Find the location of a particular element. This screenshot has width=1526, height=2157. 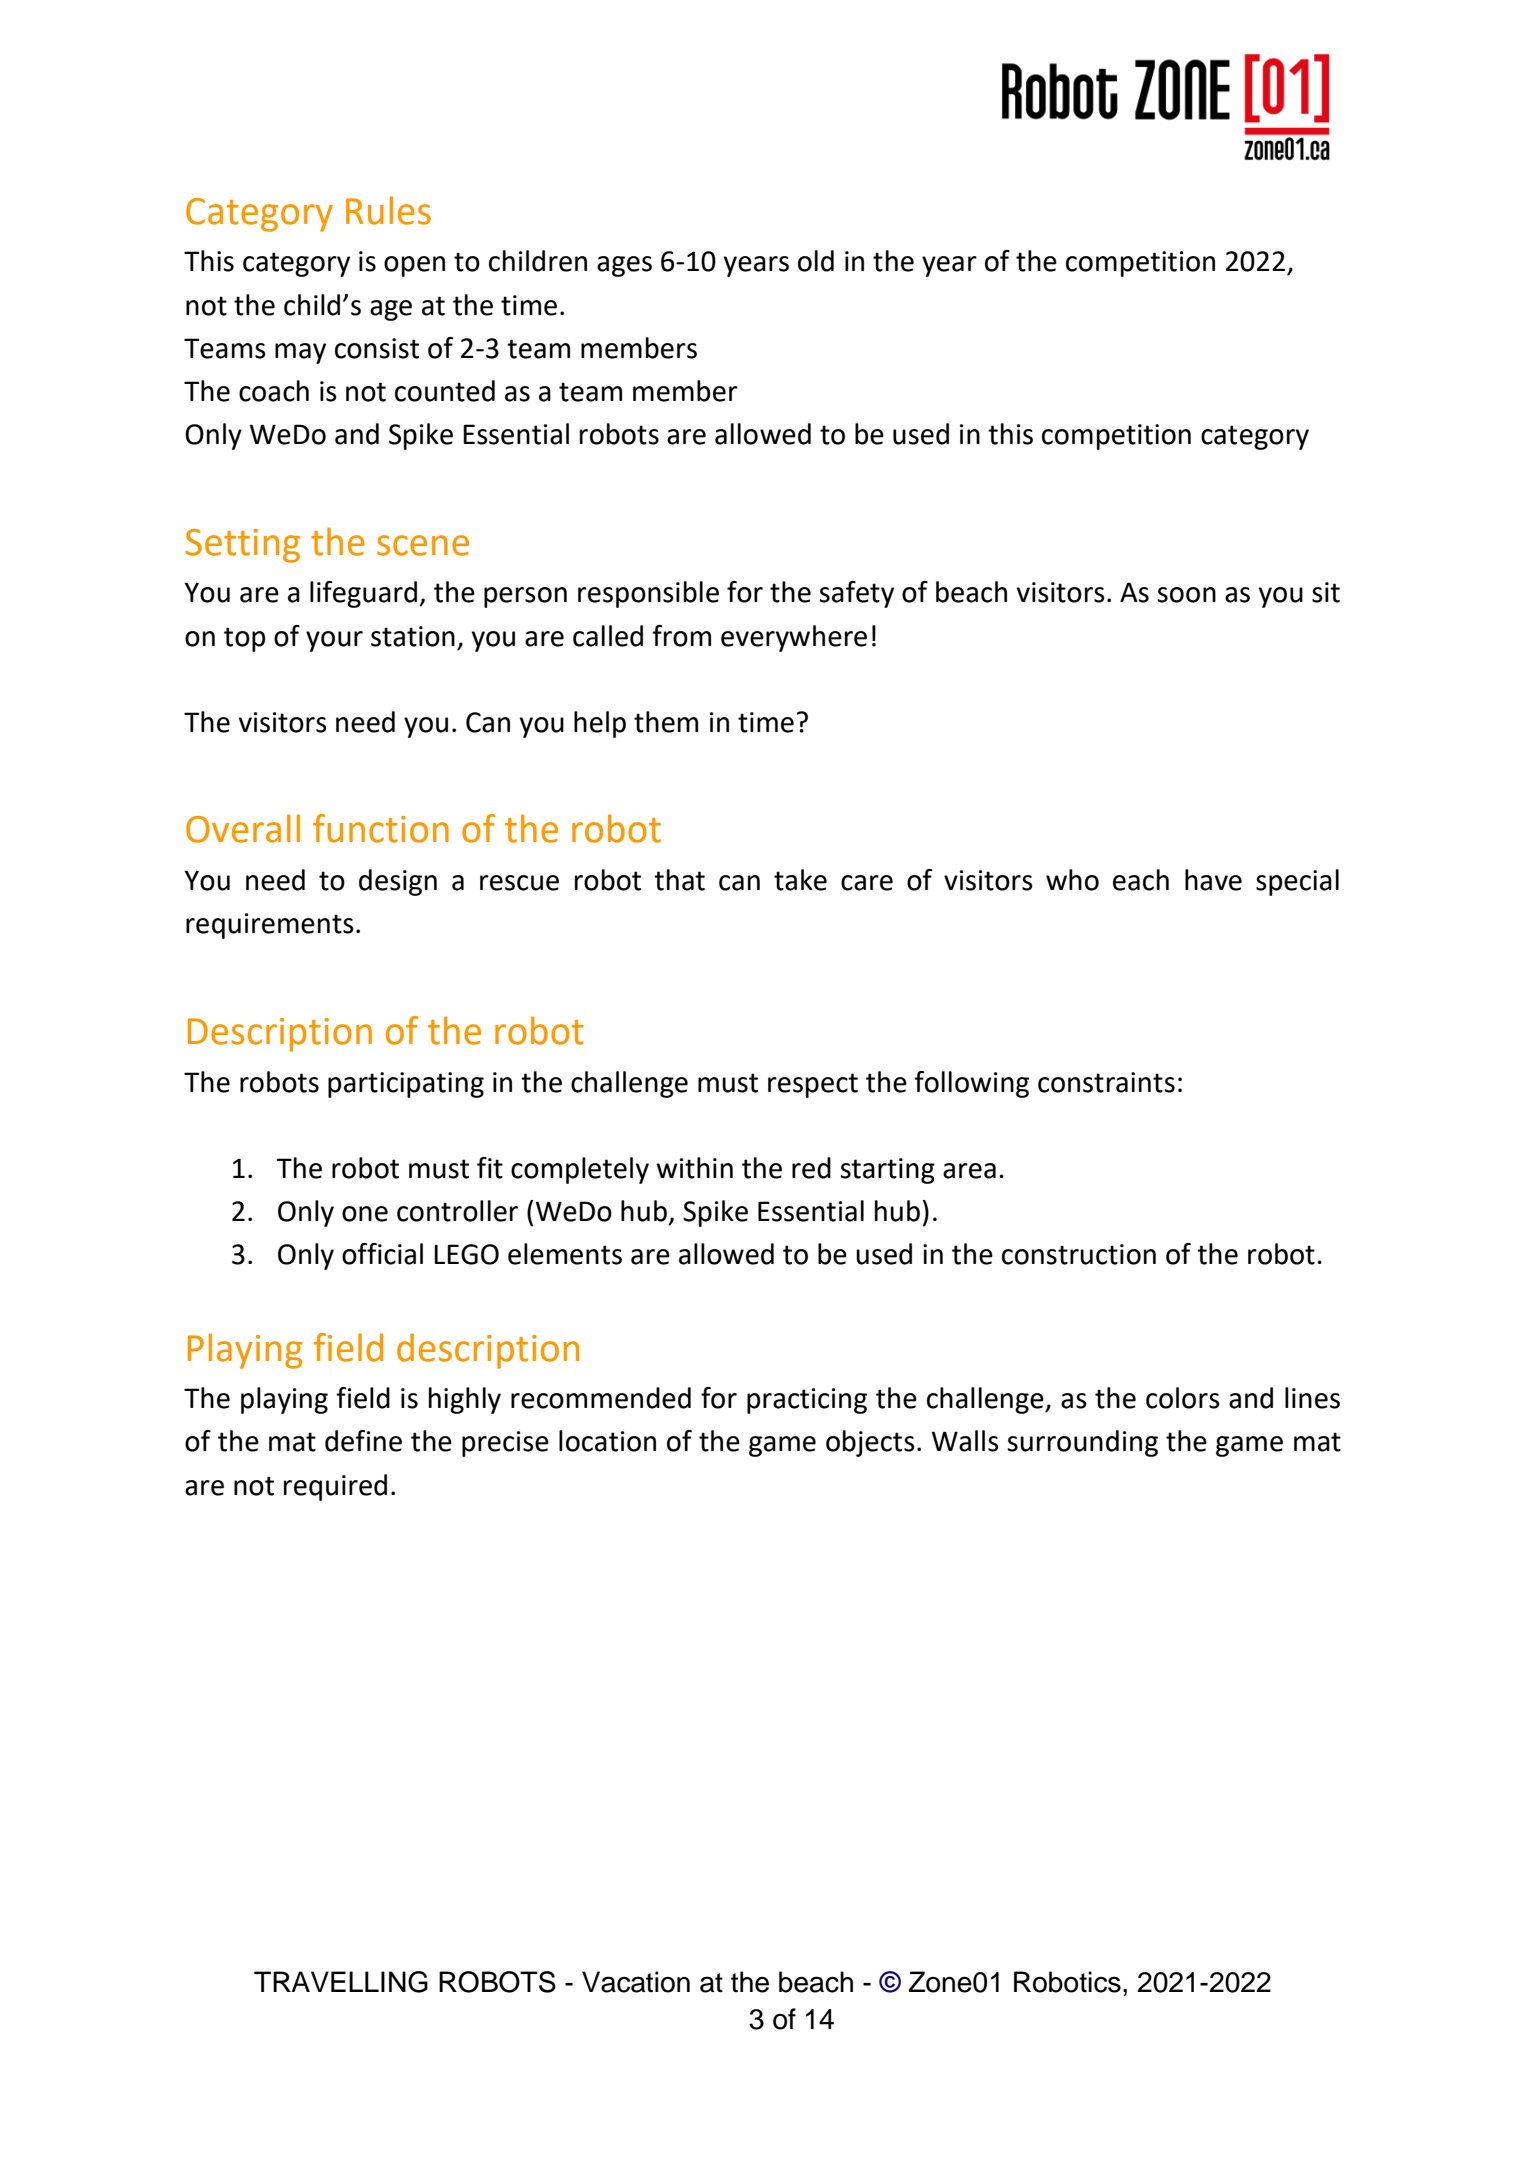

surrounding is located at coordinates (1082, 1443).
